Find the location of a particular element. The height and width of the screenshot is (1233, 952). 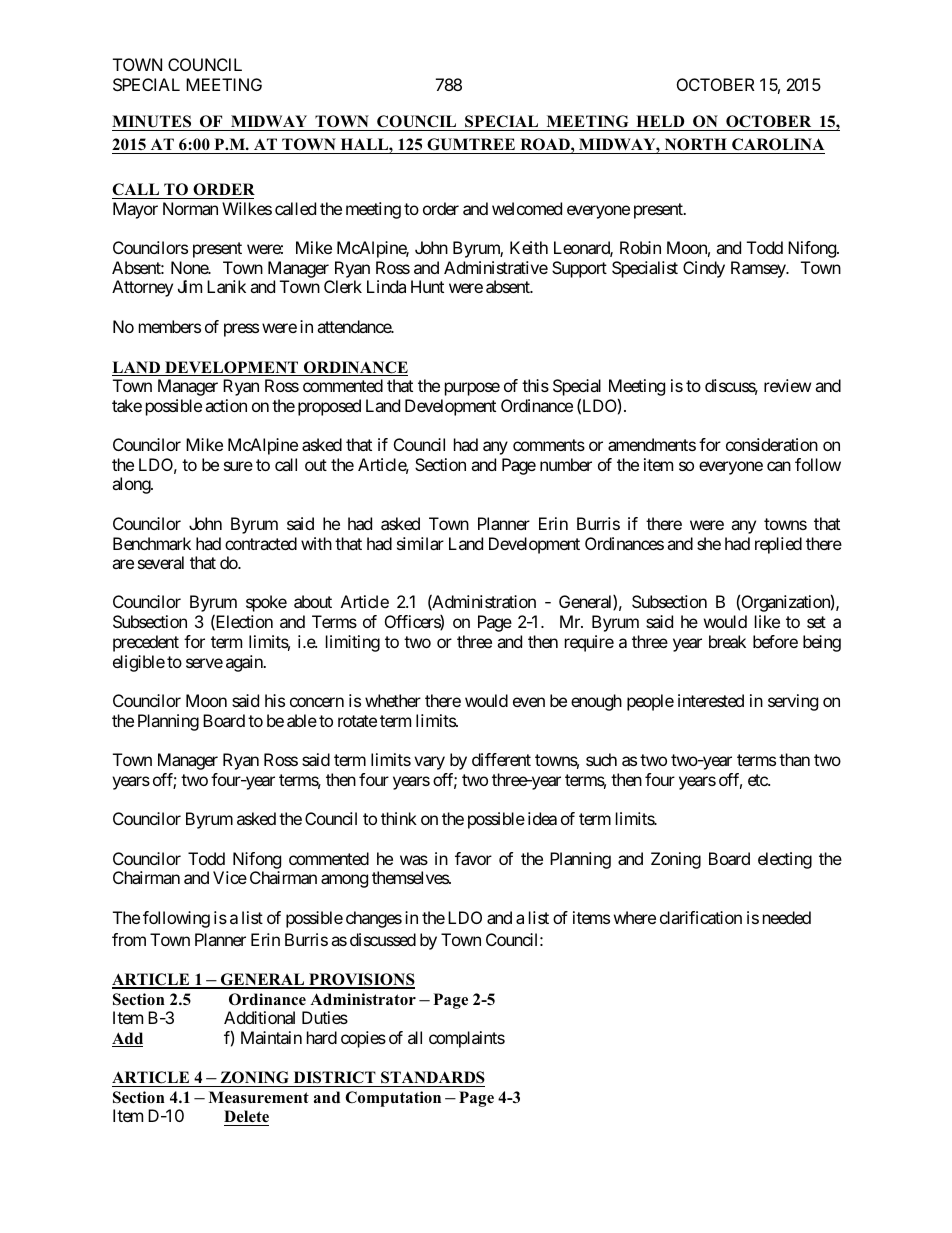

Delete is located at coordinates (246, 1116).
